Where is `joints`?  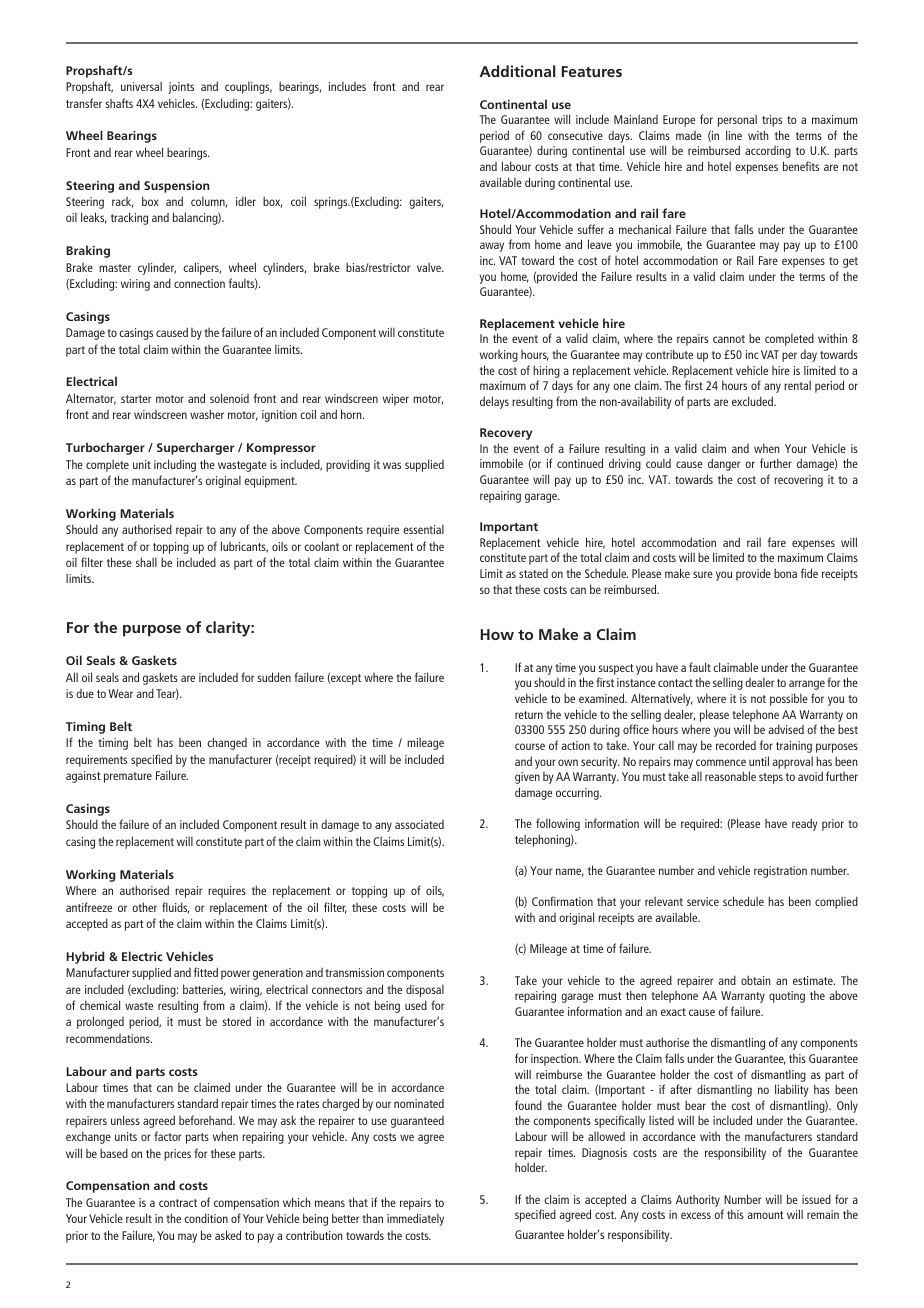
joints is located at coordinates (181, 88).
